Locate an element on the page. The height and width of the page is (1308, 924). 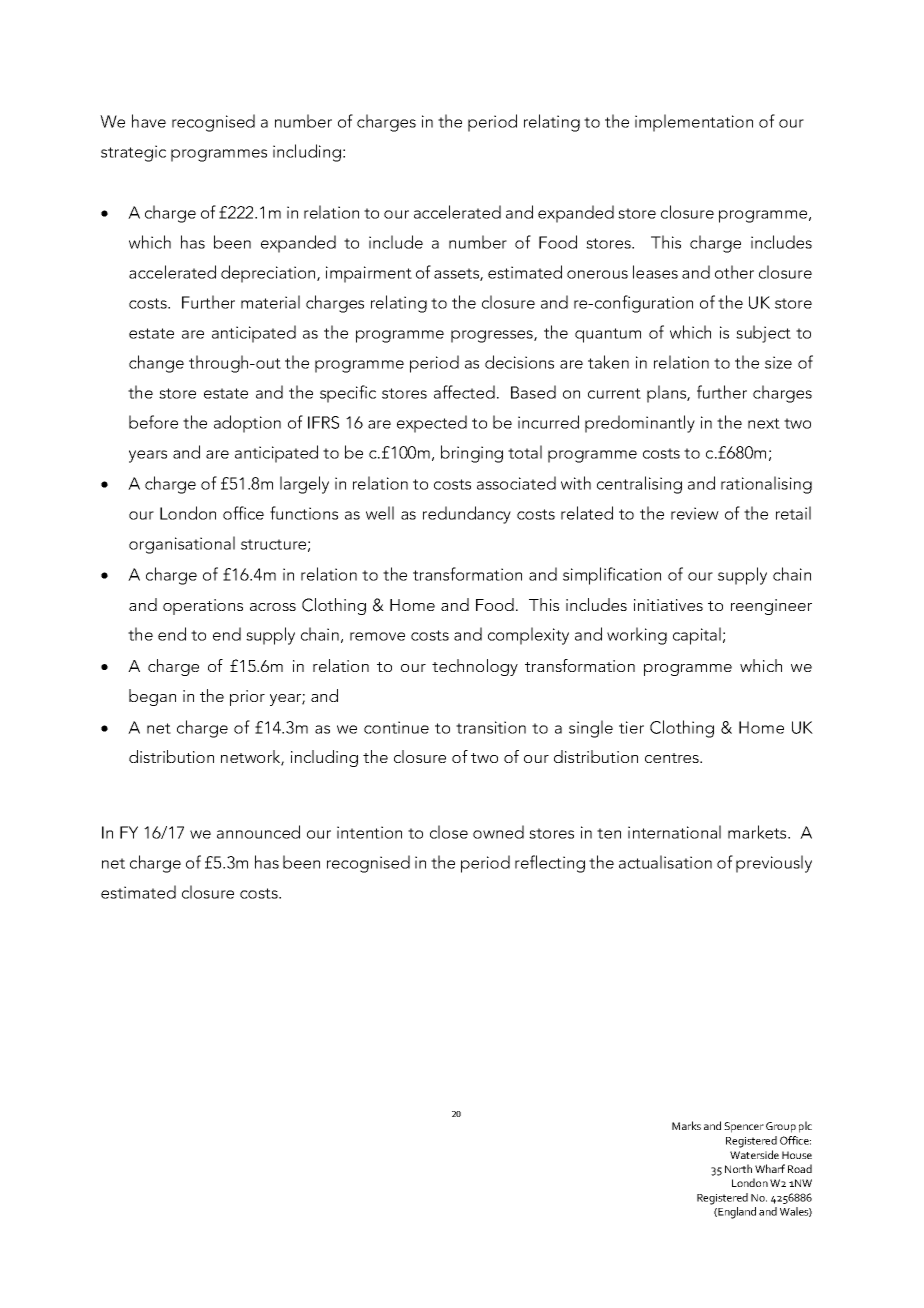
close is located at coordinates (449, 832).
